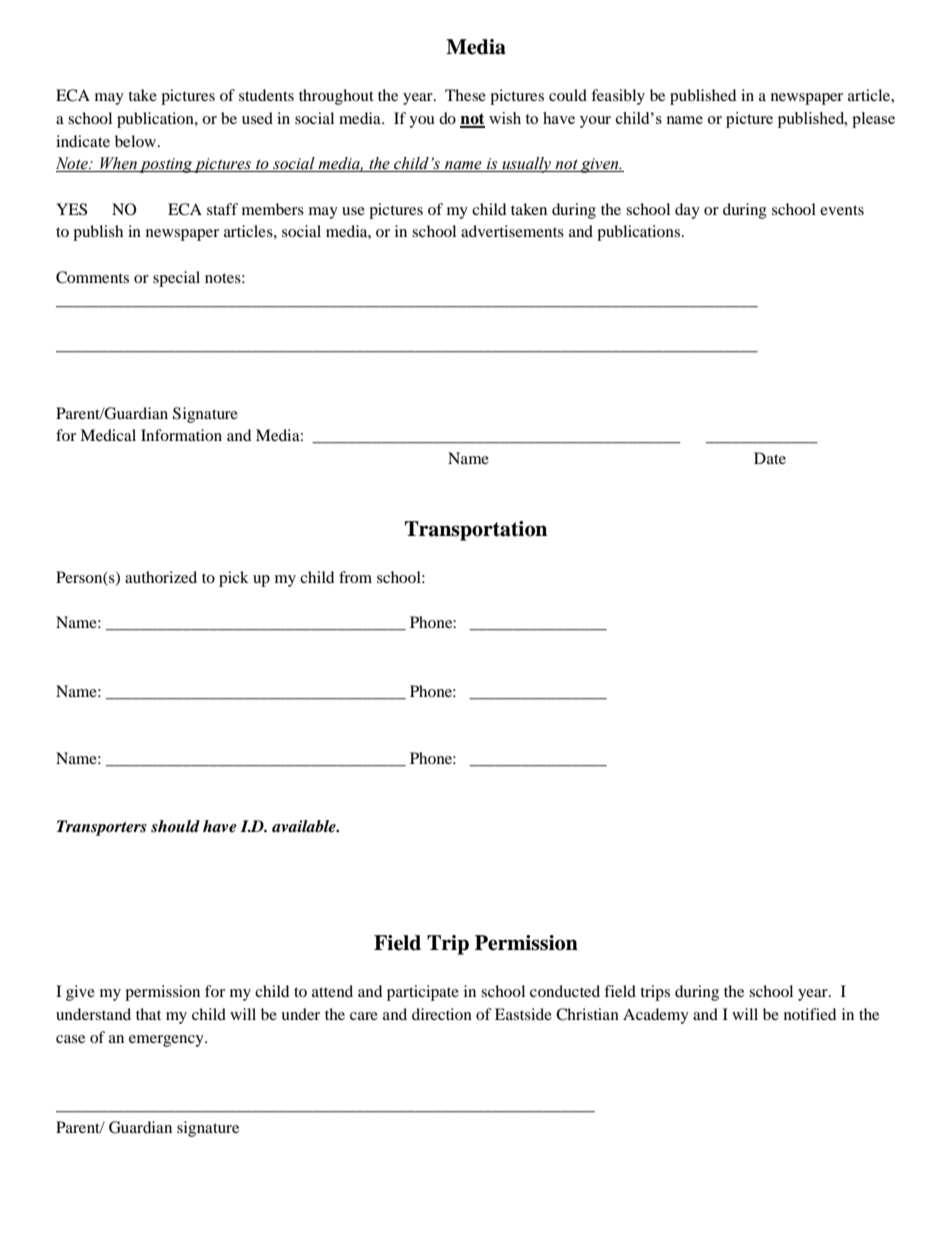 Image resolution: width=952 pixels, height=1233 pixels. Describe the element at coordinates (770, 458) in the screenshot. I see `Date` at that location.
